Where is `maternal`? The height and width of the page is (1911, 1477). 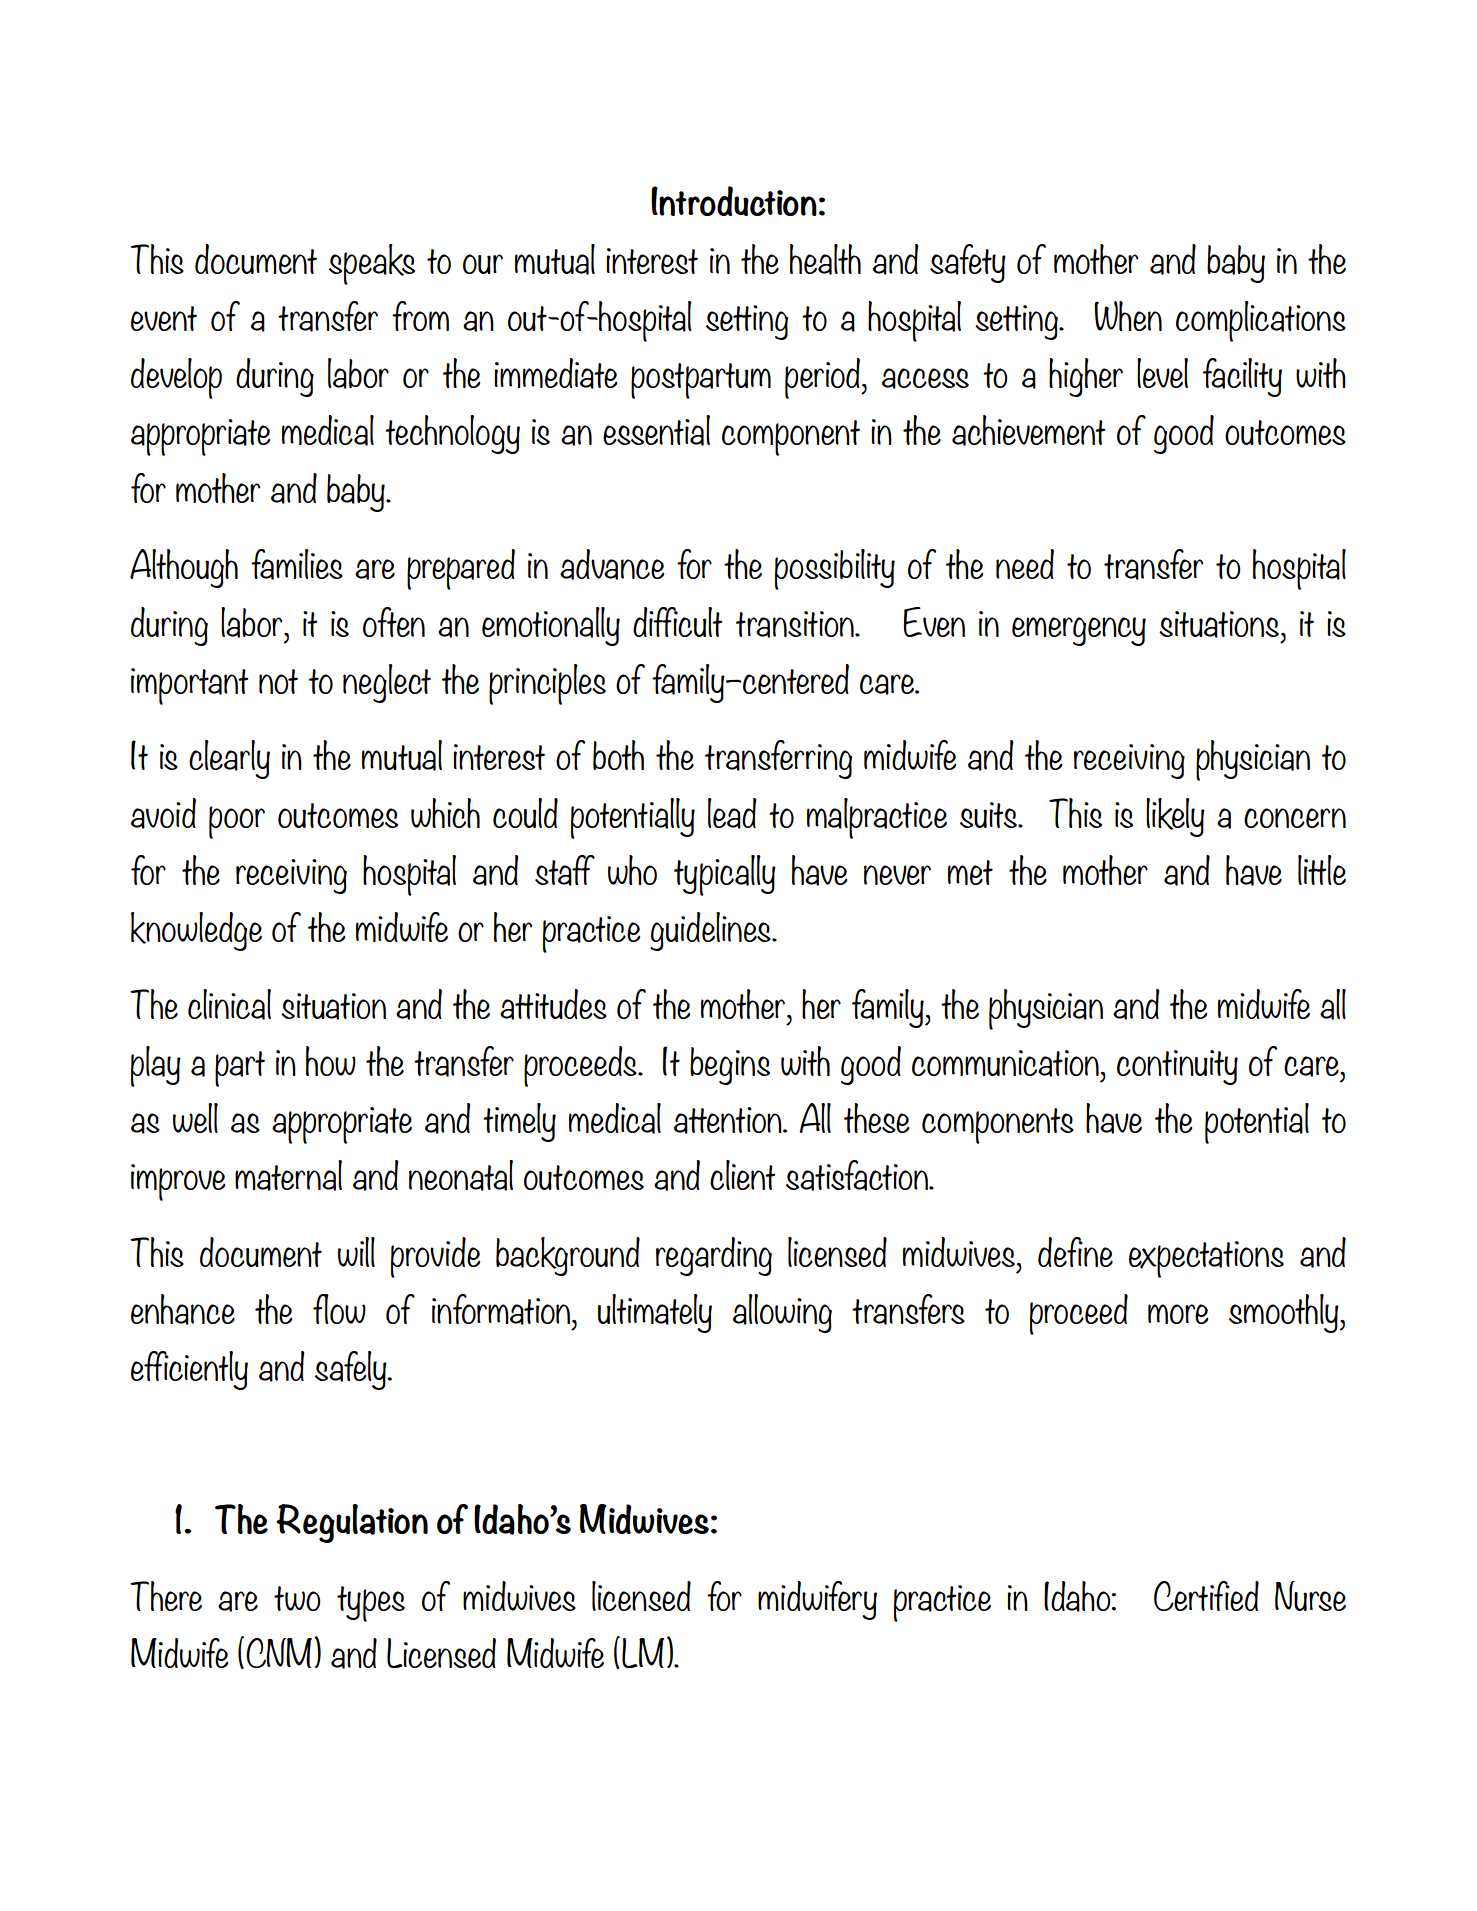 maternal is located at coordinates (288, 1175).
